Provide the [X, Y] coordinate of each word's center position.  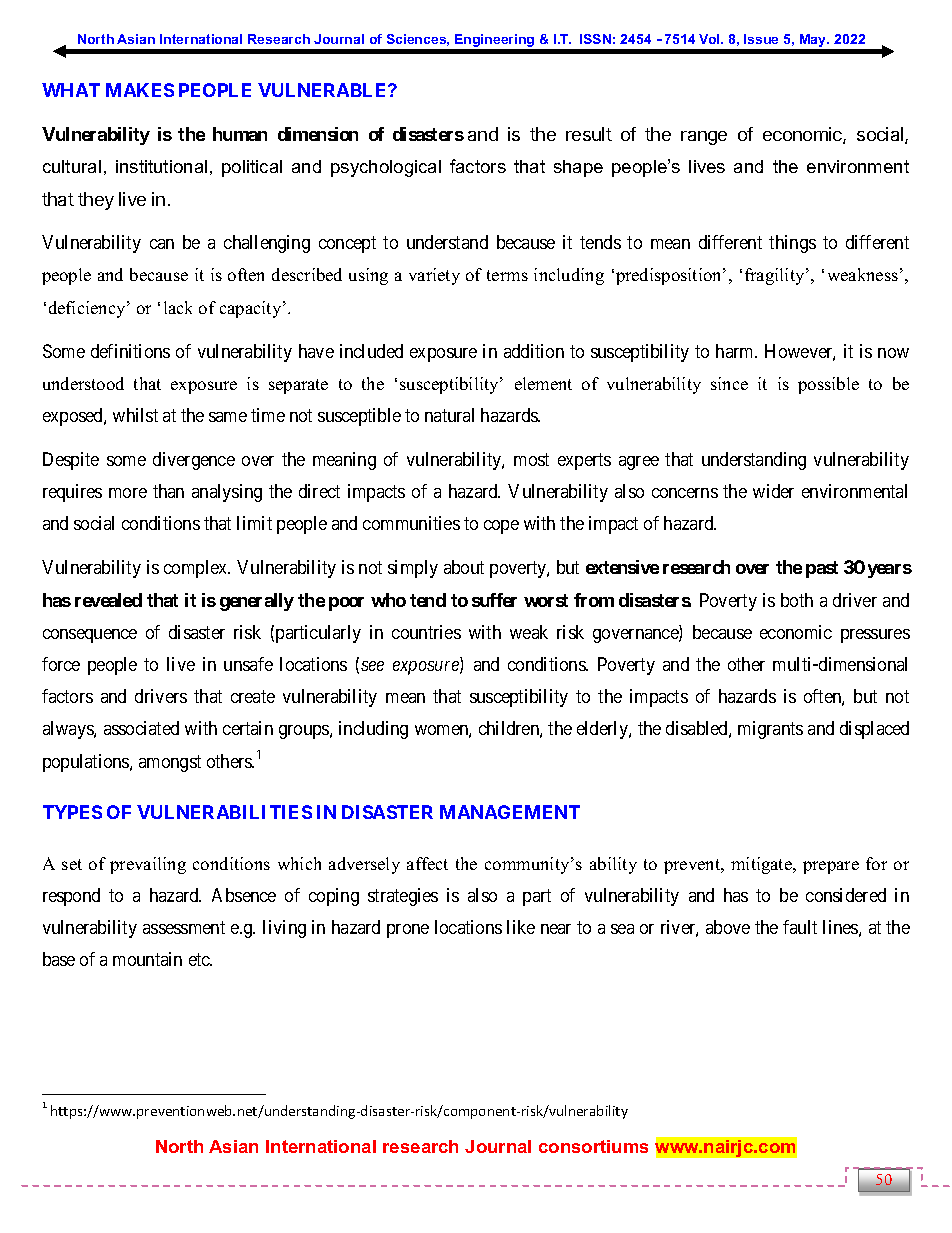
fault [800, 927]
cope [501, 527]
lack [178, 307]
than [168, 491]
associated [141, 728]
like [521, 927]
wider [773, 491]
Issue [761, 39]
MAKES [140, 90]
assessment [184, 927]
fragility [776, 276]
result [589, 134]
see [372, 666]
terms [507, 275]
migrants [770, 730]
